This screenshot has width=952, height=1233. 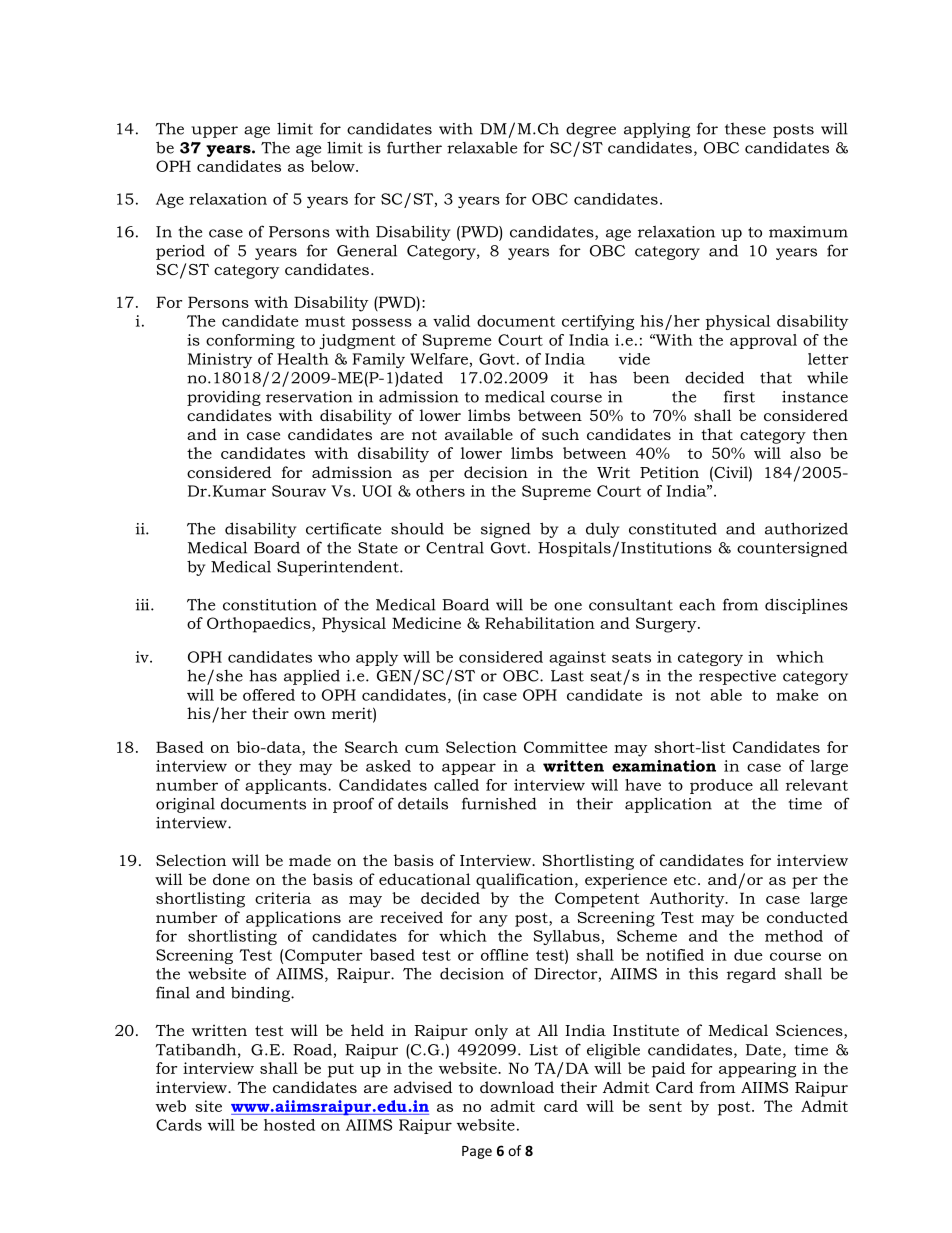 I want to click on Central, so click(x=455, y=548).
